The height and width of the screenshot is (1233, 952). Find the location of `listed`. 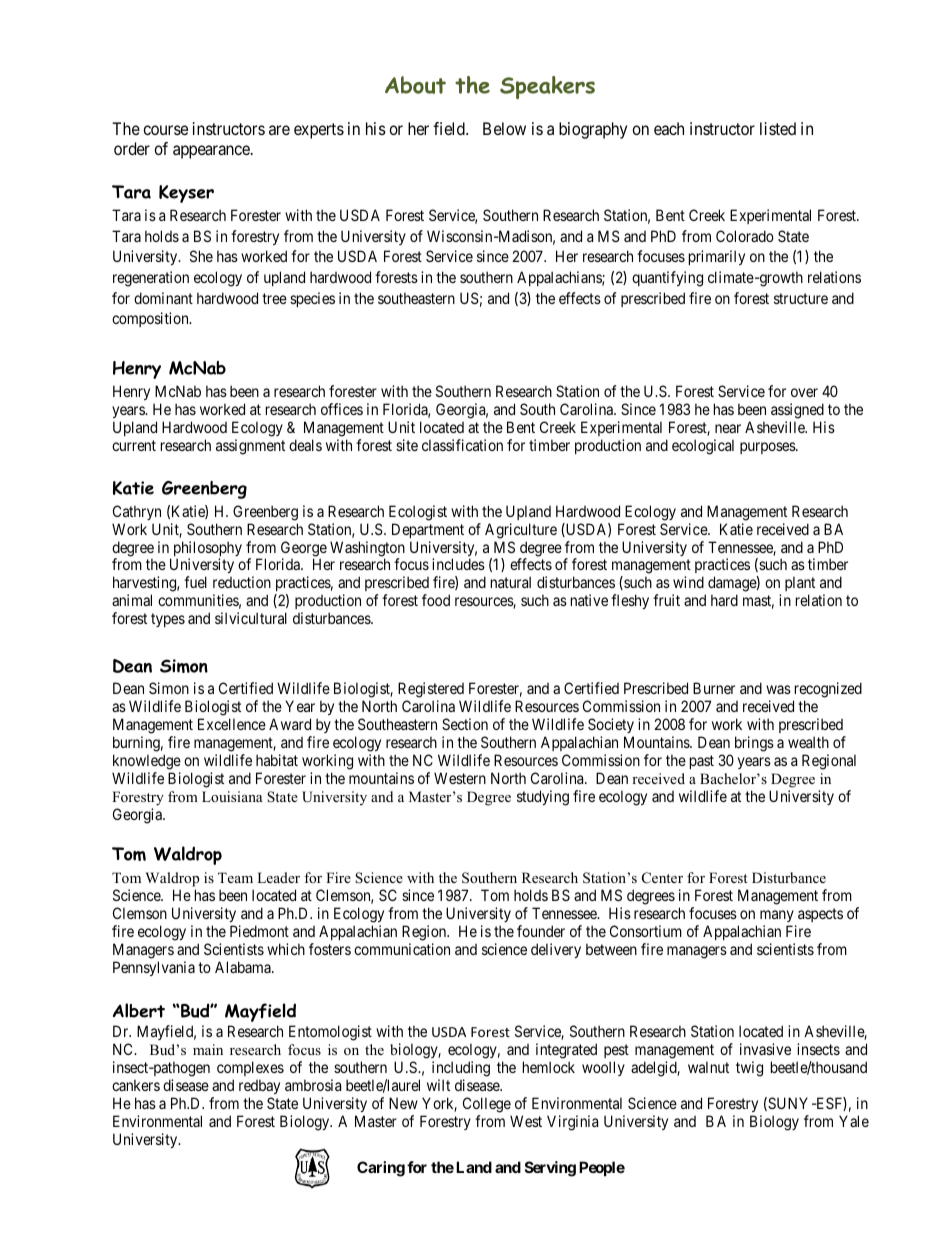

listed is located at coordinates (778, 128).
